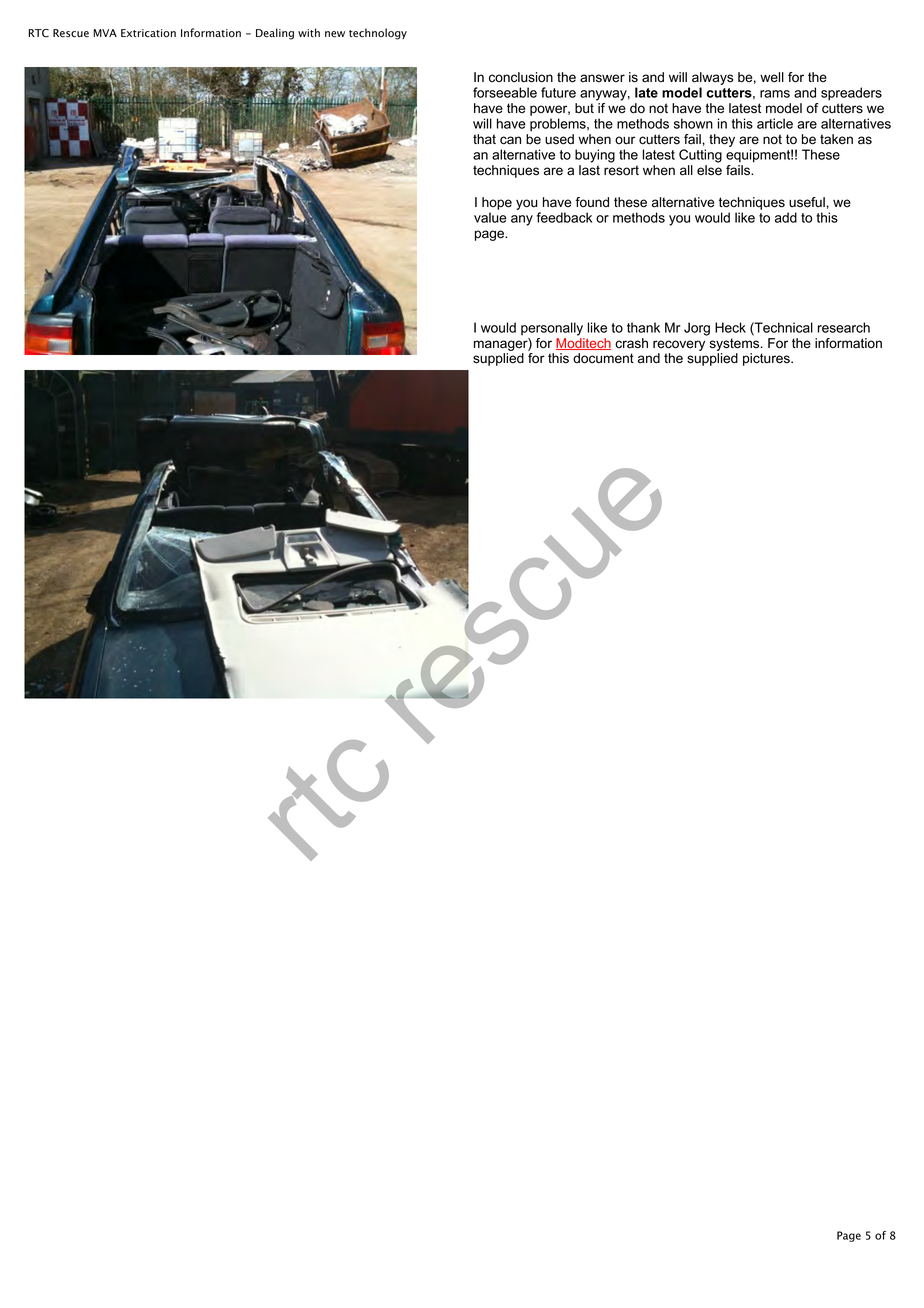  What do you see at coordinates (490, 217) in the document?
I see `value` at bounding box center [490, 217].
